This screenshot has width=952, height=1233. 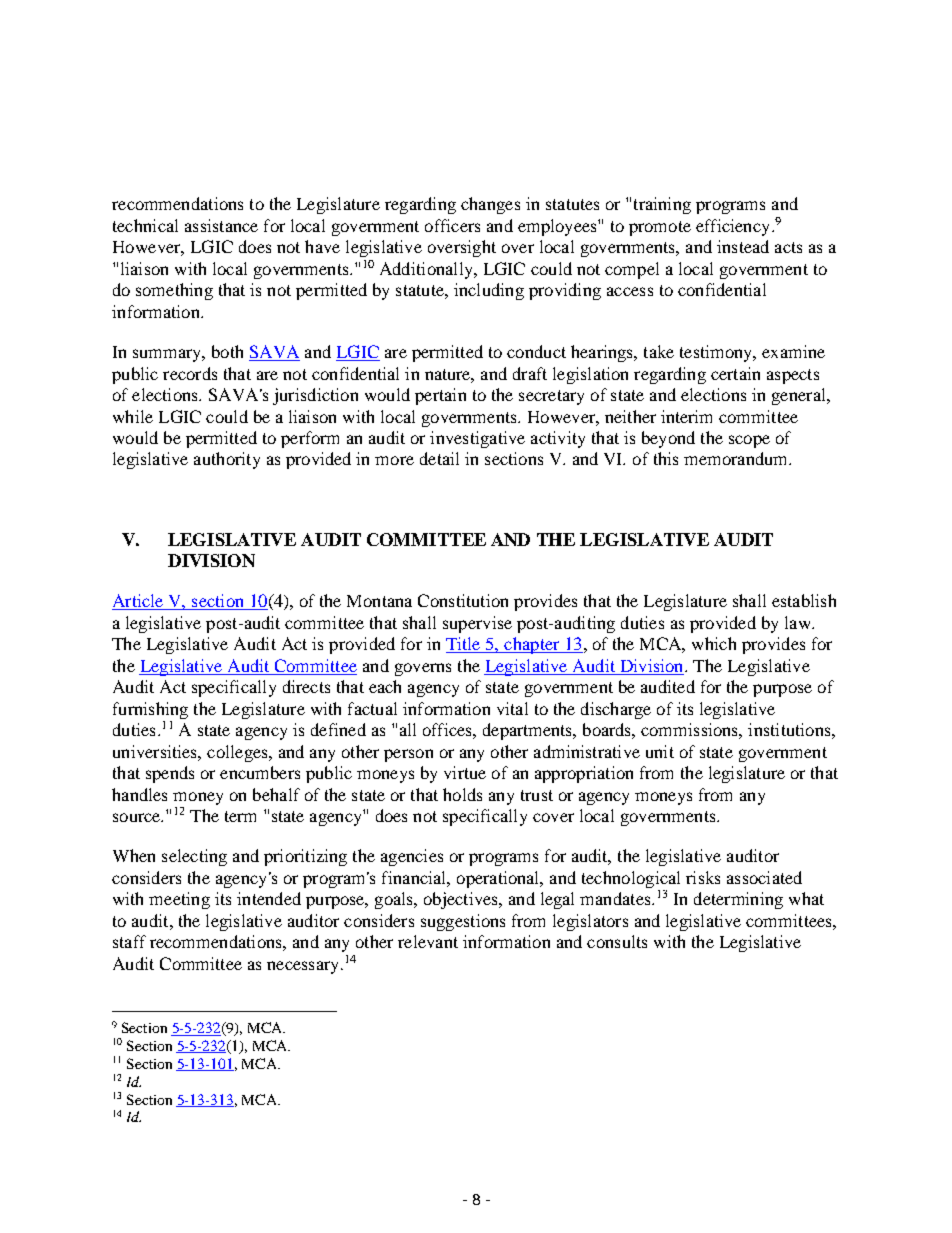 I want to click on assistance, so click(x=221, y=225).
